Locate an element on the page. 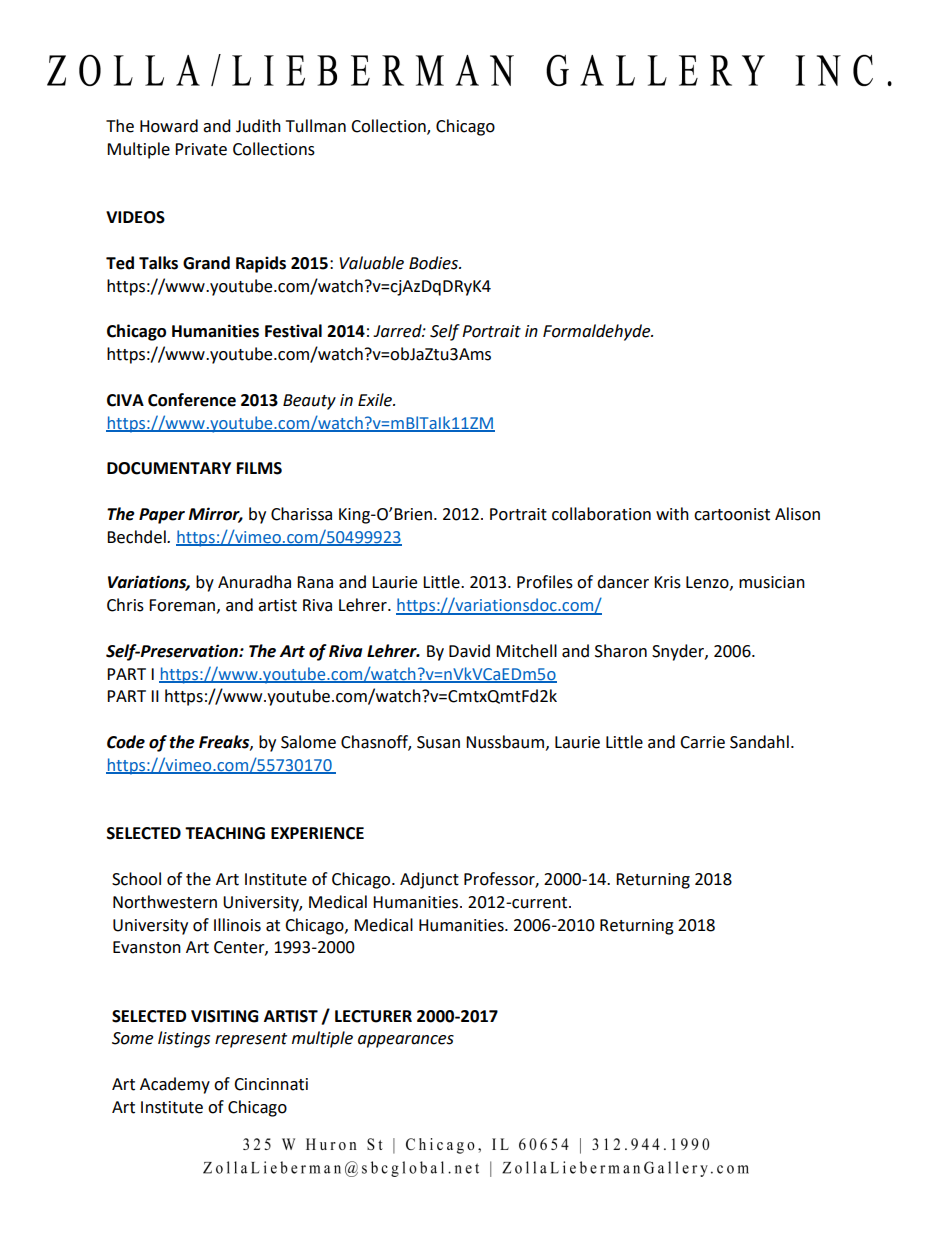 Image resolution: width=952 pixels, height=1233 pixels. Exile is located at coordinates (376, 400).
